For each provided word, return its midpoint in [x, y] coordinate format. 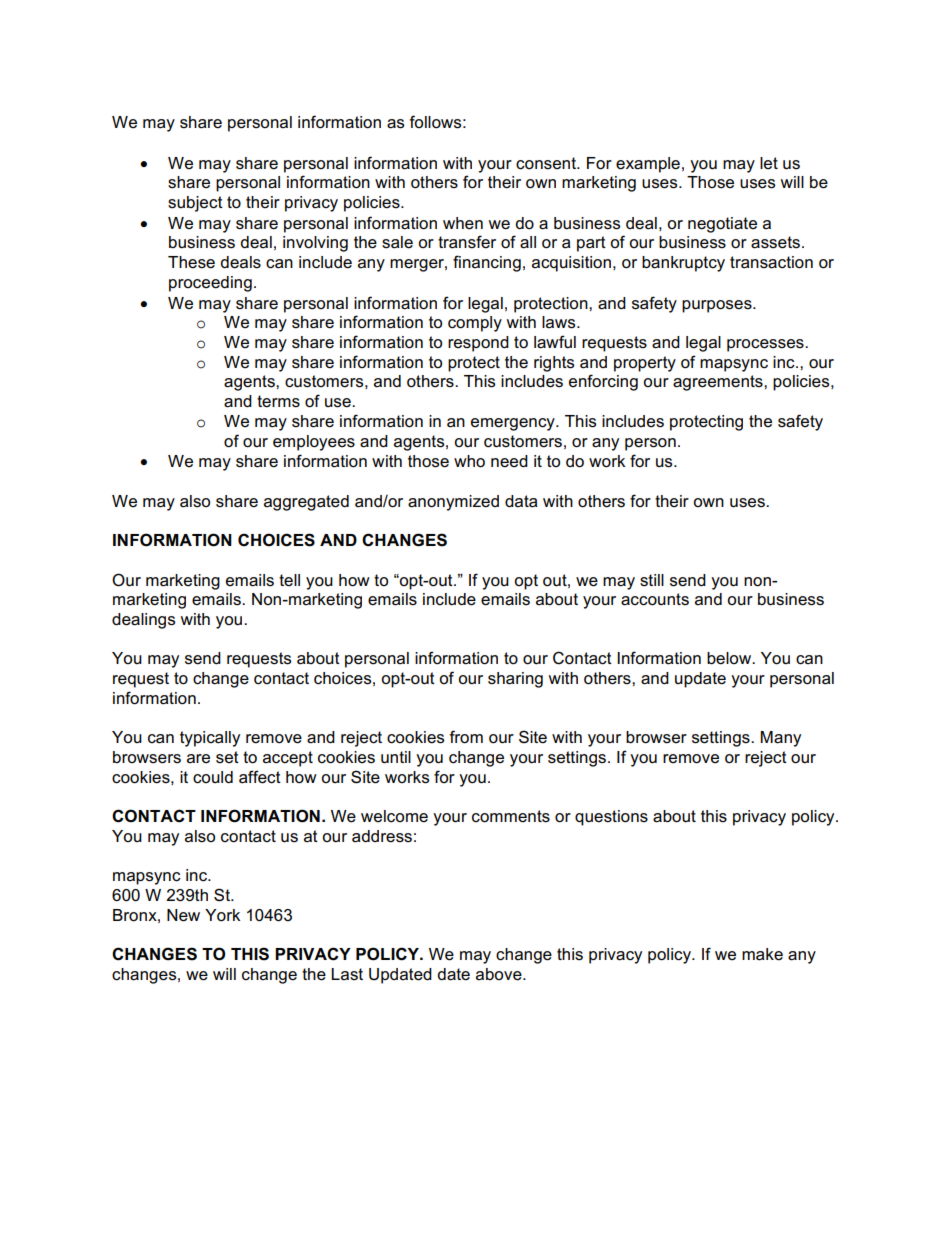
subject [195, 204]
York [222, 915]
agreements [719, 383]
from [466, 737]
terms [278, 401]
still [652, 580]
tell [289, 580]
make [762, 954]
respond [478, 344]
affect [260, 777]
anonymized [453, 503]
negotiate [722, 225]
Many [780, 739]
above [500, 974]
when [463, 223]
